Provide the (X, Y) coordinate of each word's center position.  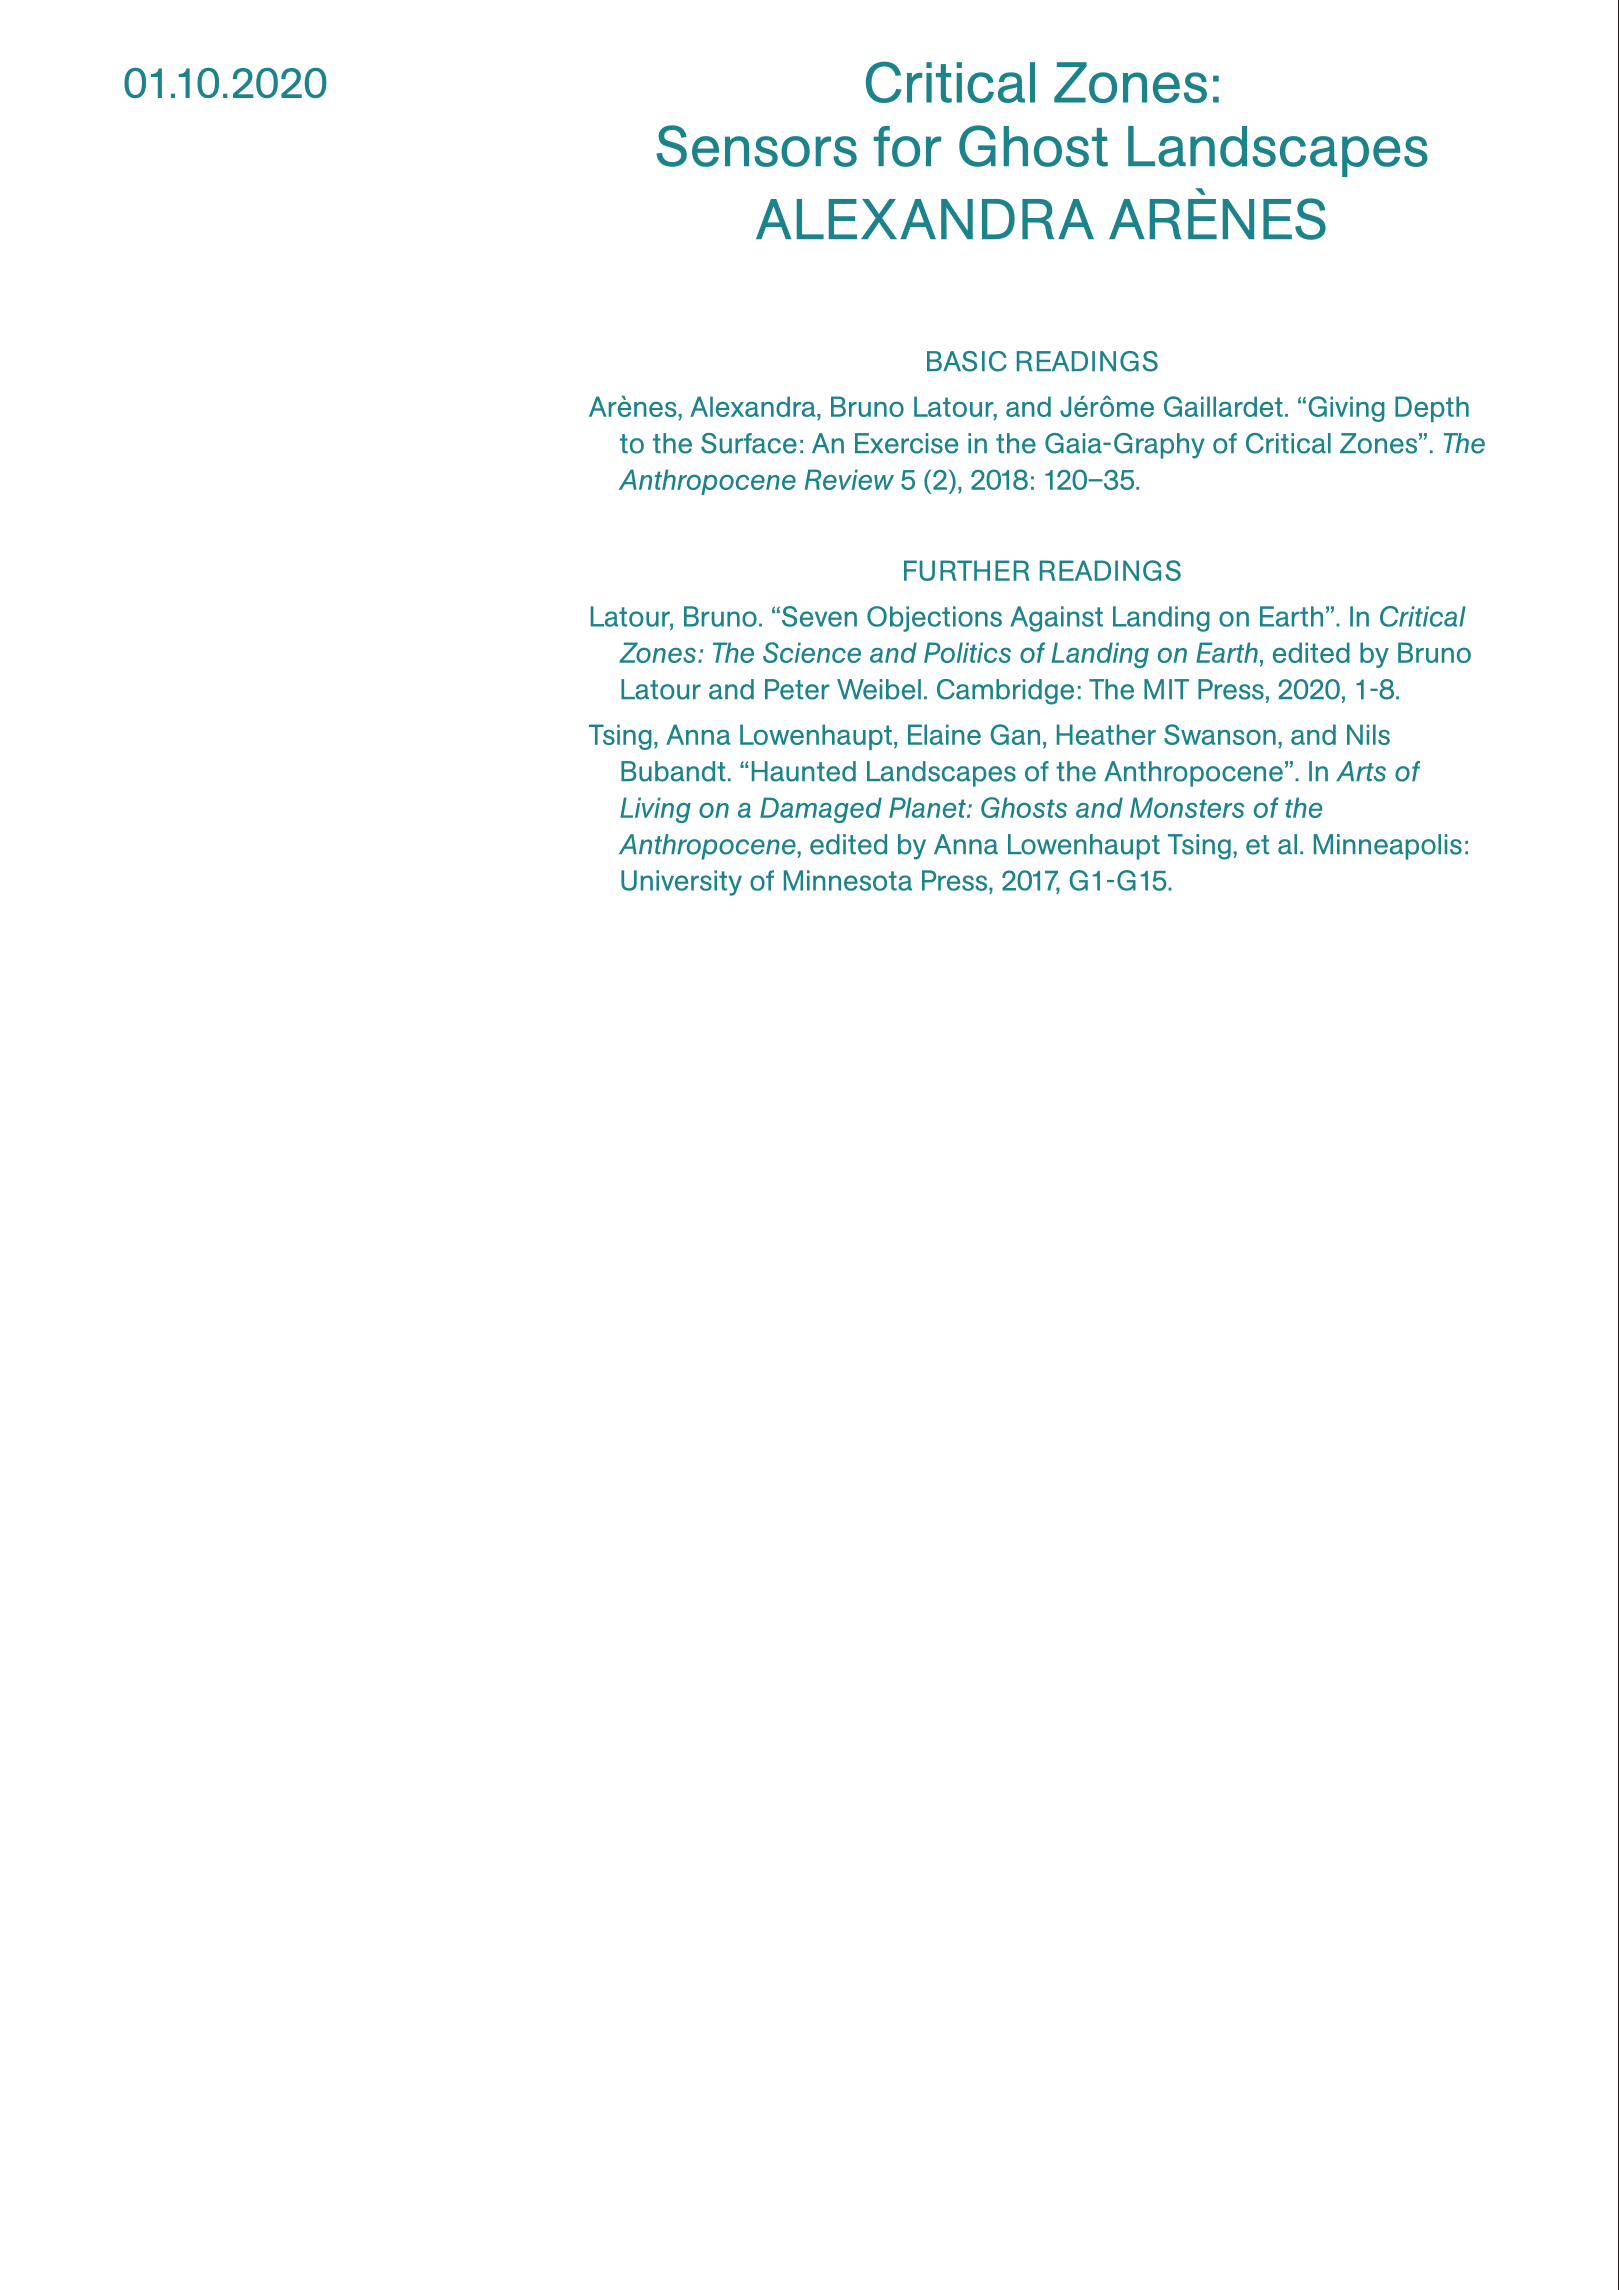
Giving (1346, 409)
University (681, 883)
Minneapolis (1388, 847)
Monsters (1187, 807)
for (907, 146)
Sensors (756, 146)
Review (849, 479)
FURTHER (967, 570)
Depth (1432, 409)
